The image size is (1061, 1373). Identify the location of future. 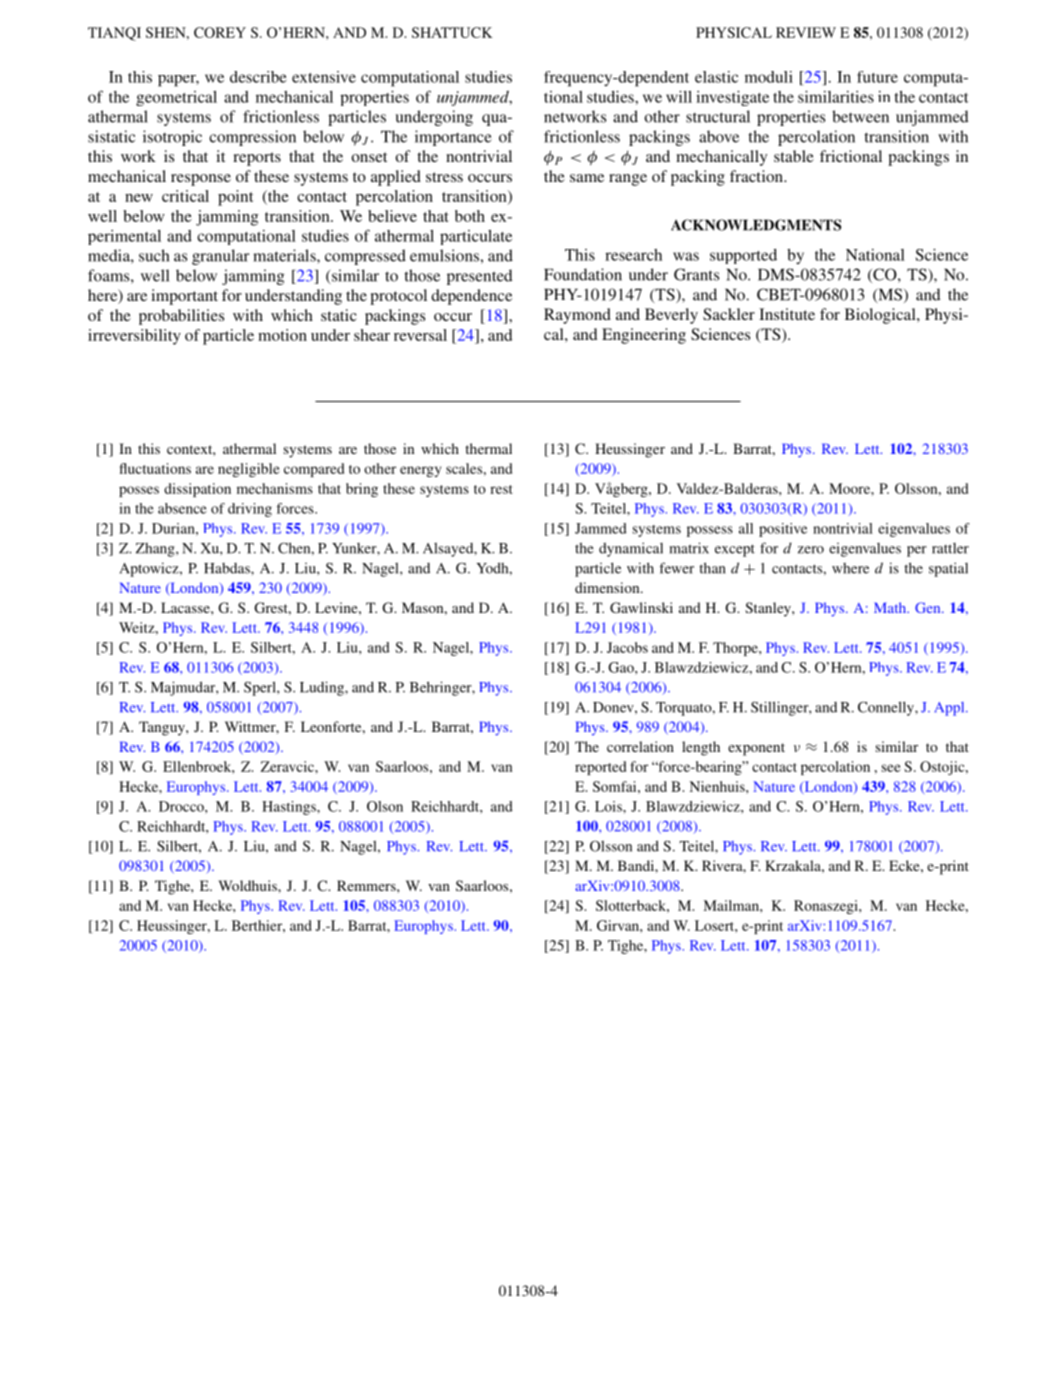
(877, 77).
